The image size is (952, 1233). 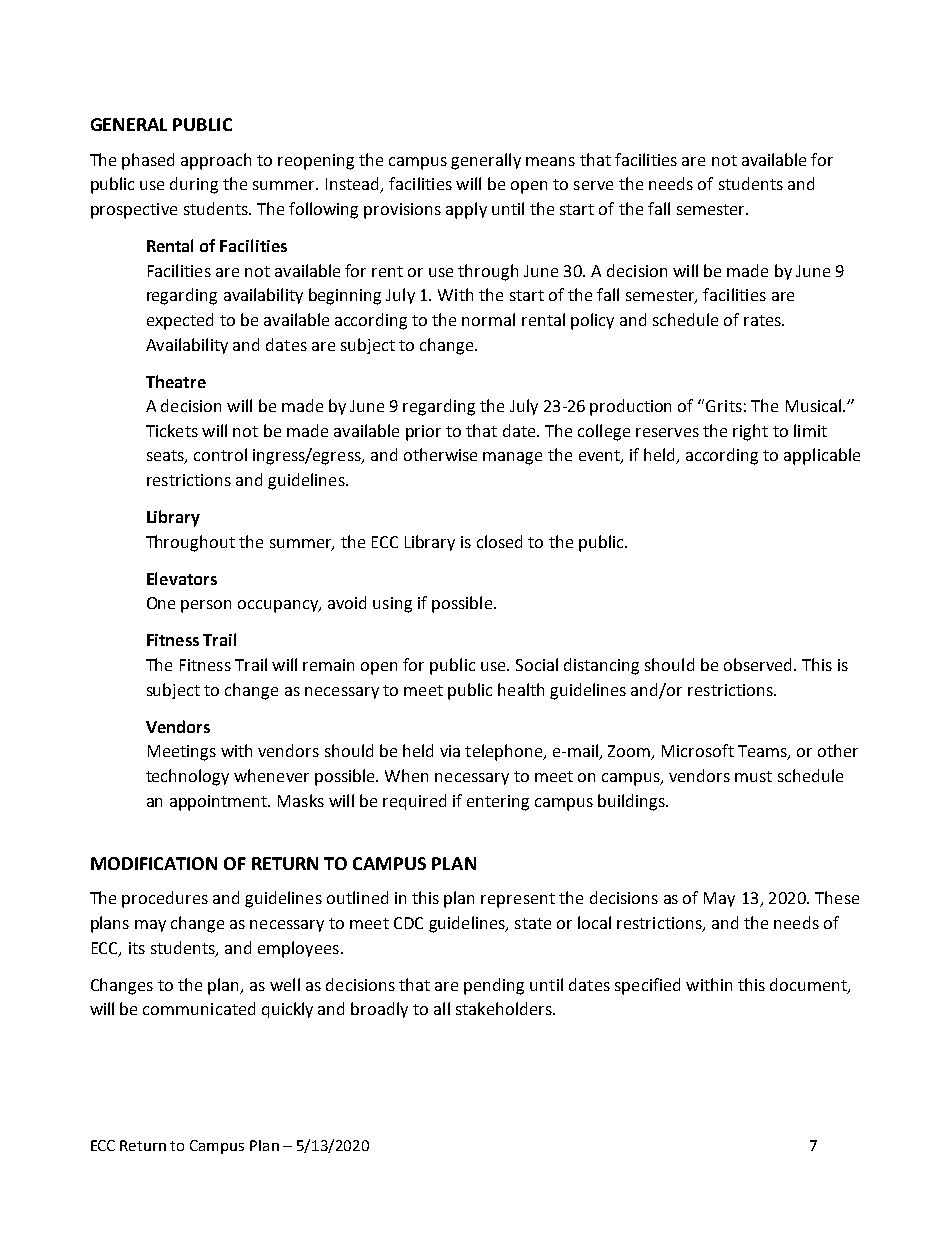 I want to click on right, so click(x=750, y=432).
